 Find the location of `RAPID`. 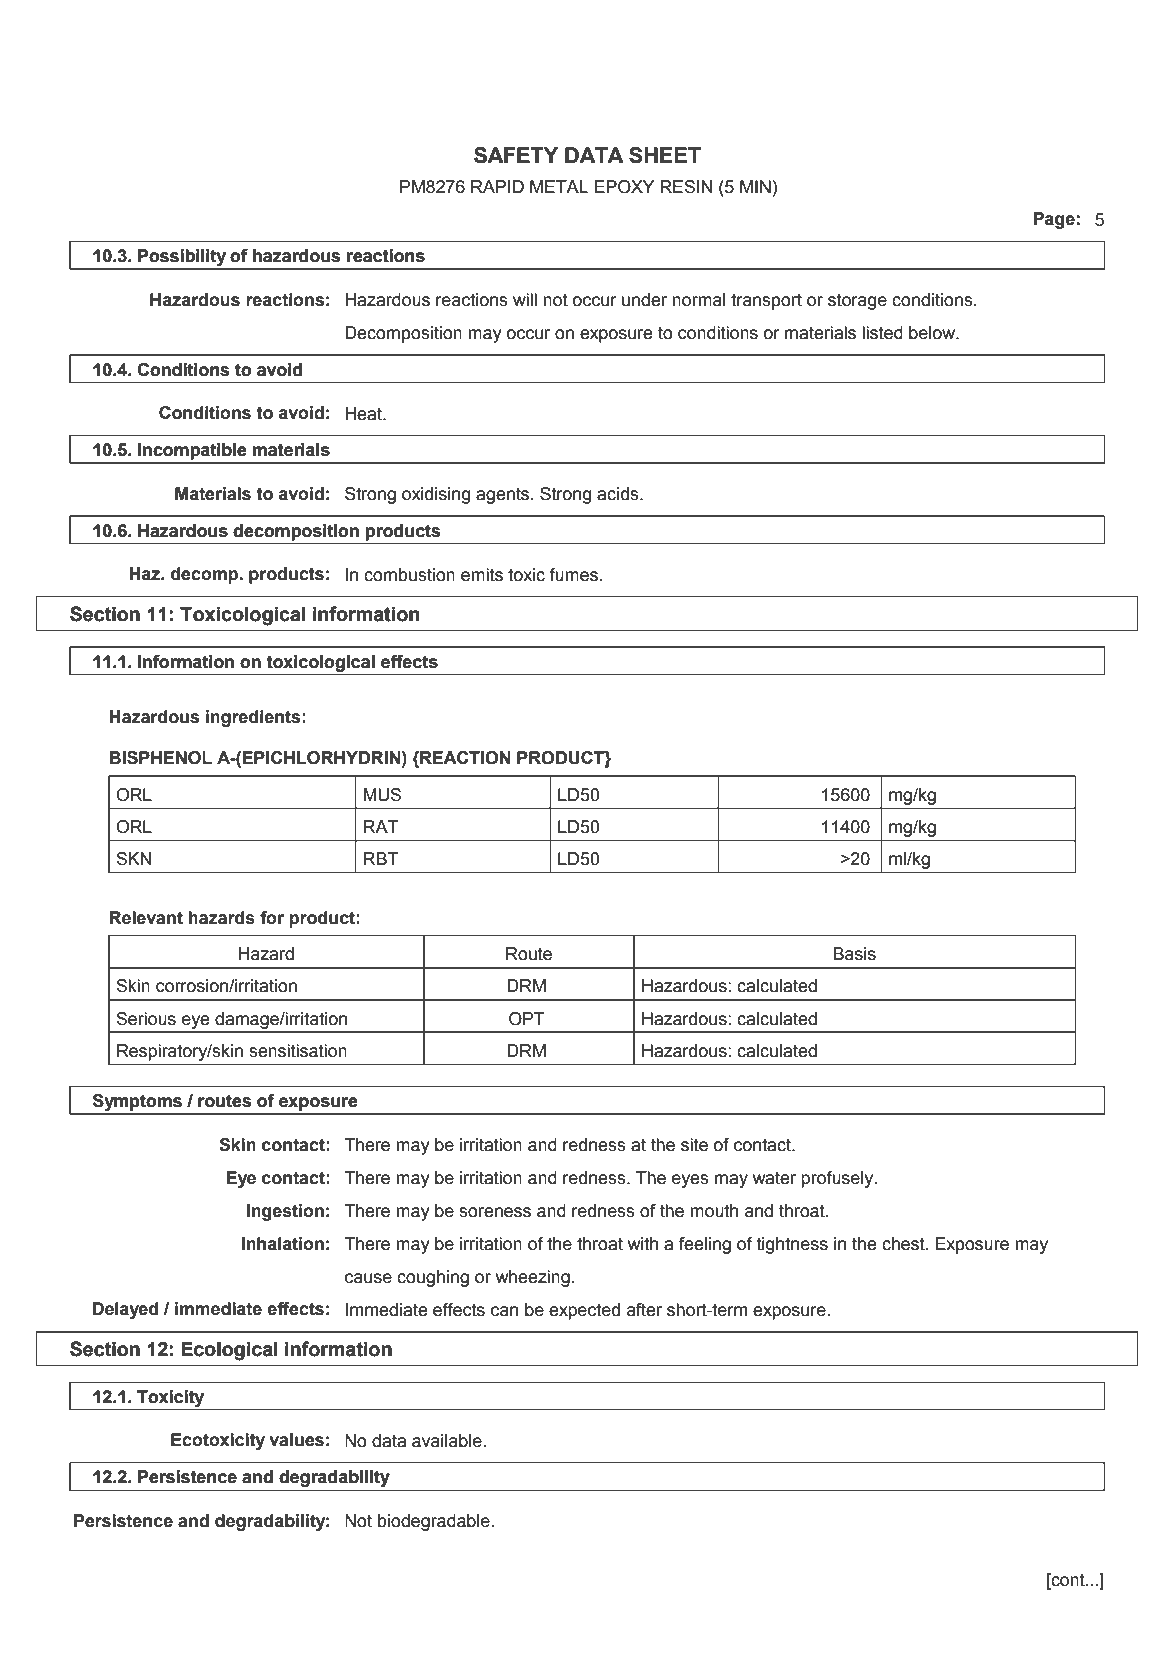

RAPID is located at coordinates (497, 186).
